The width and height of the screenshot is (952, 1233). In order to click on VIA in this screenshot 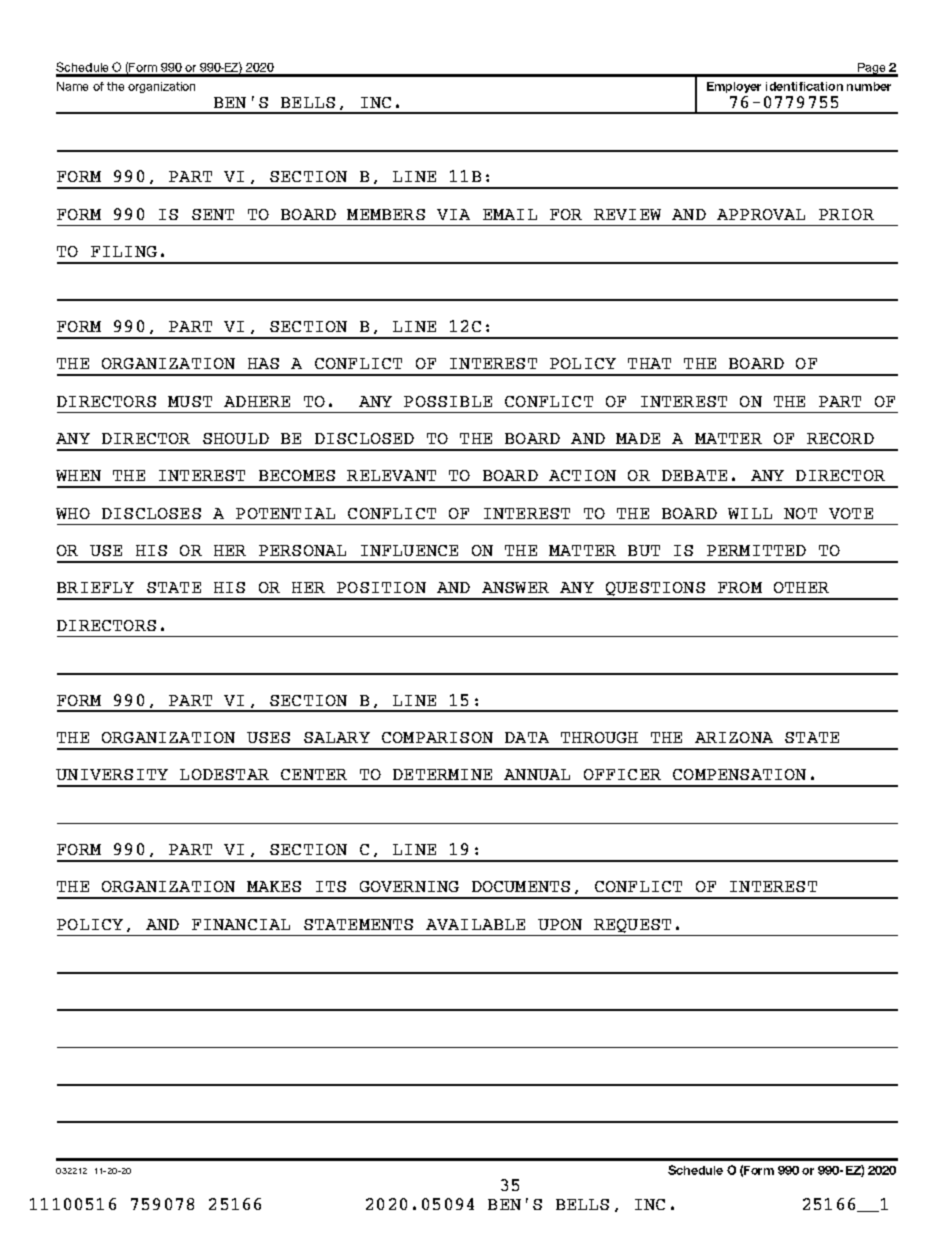, I will do `click(453, 214)`.
